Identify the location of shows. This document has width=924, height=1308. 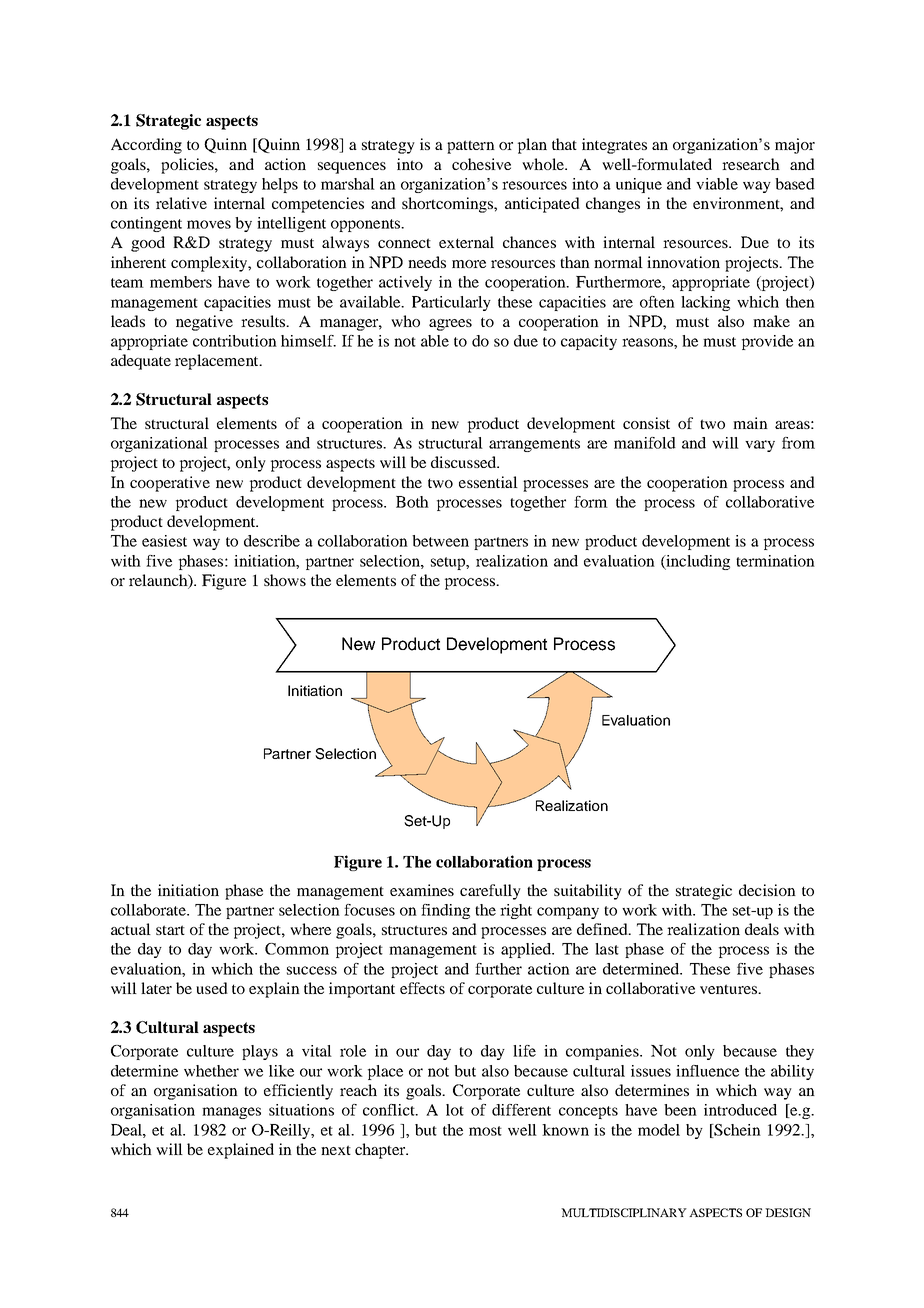
(285, 580).
